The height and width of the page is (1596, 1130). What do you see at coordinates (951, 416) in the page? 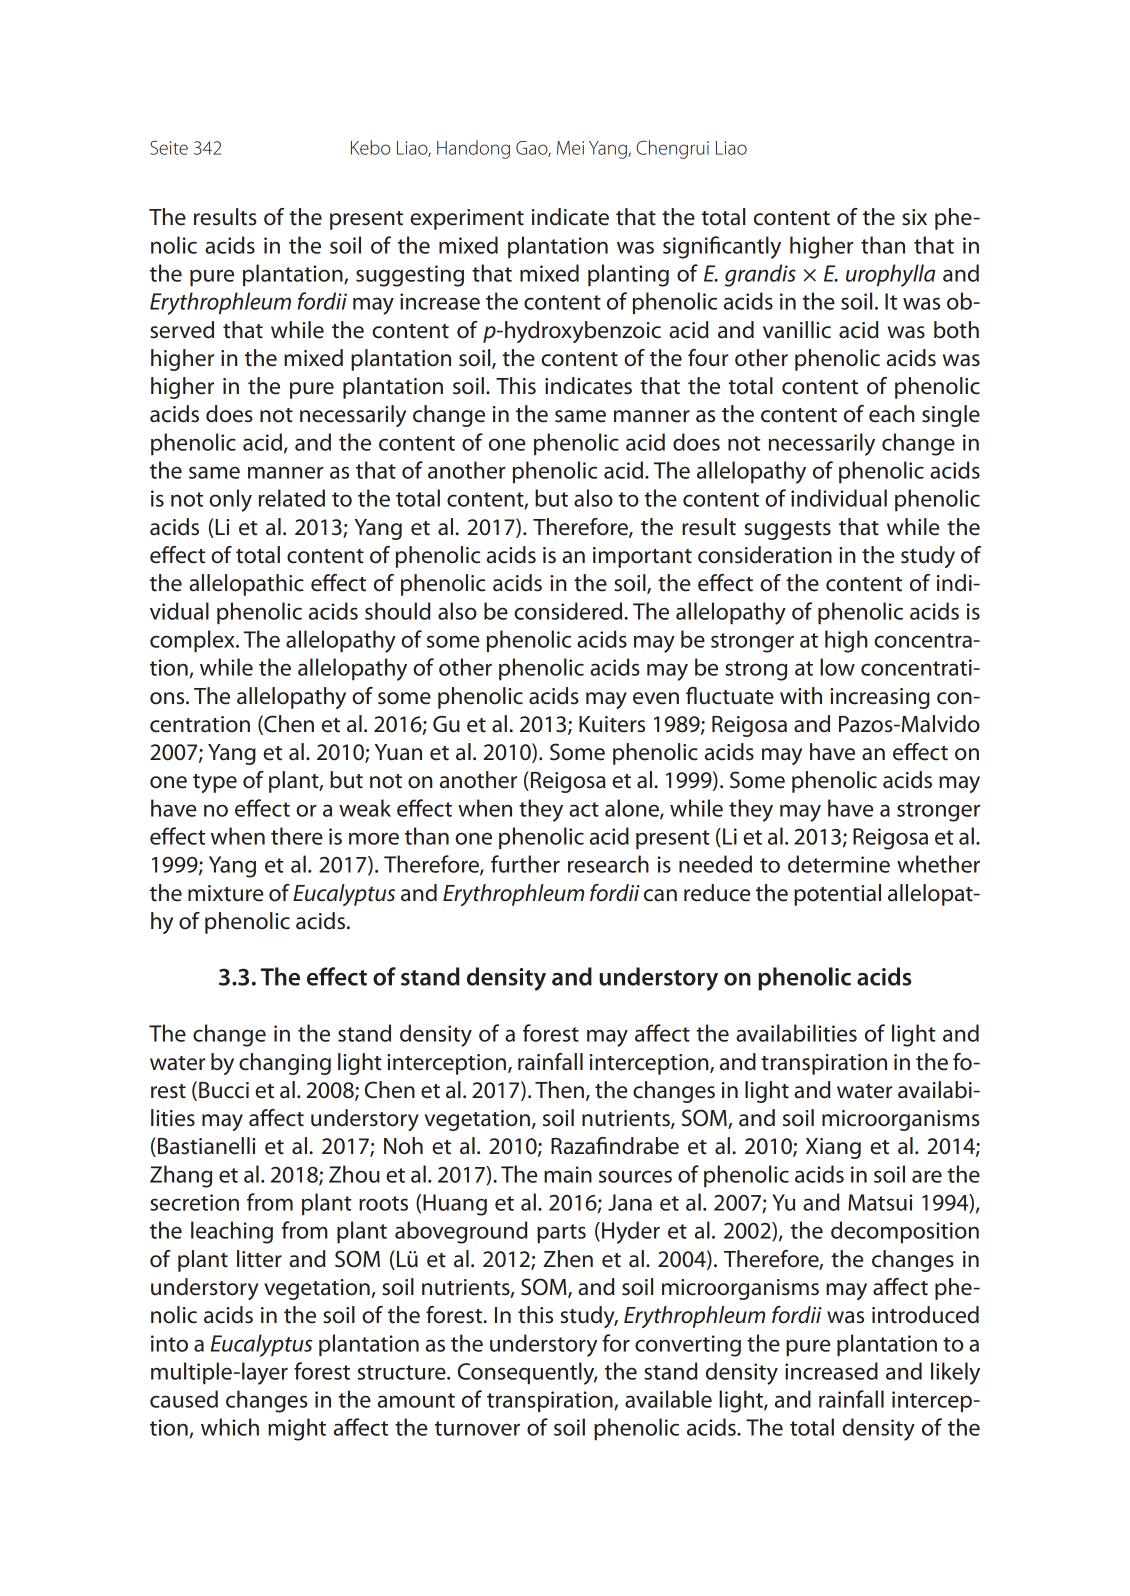
I see `single` at bounding box center [951, 416].
